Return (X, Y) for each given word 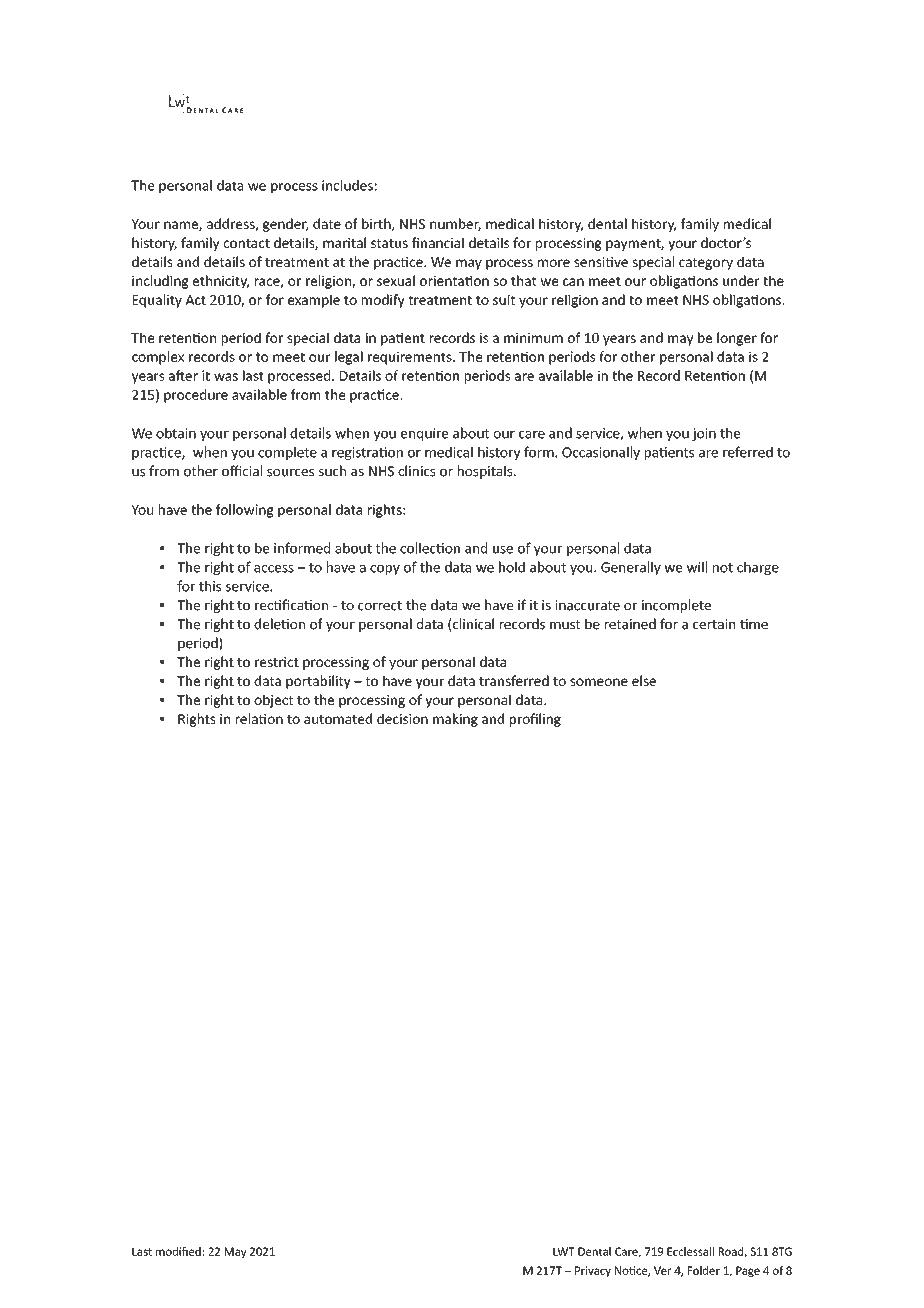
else (644, 680)
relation (259, 718)
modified (178, 1251)
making (455, 720)
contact (247, 243)
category (706, 264)
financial (438, 242)
